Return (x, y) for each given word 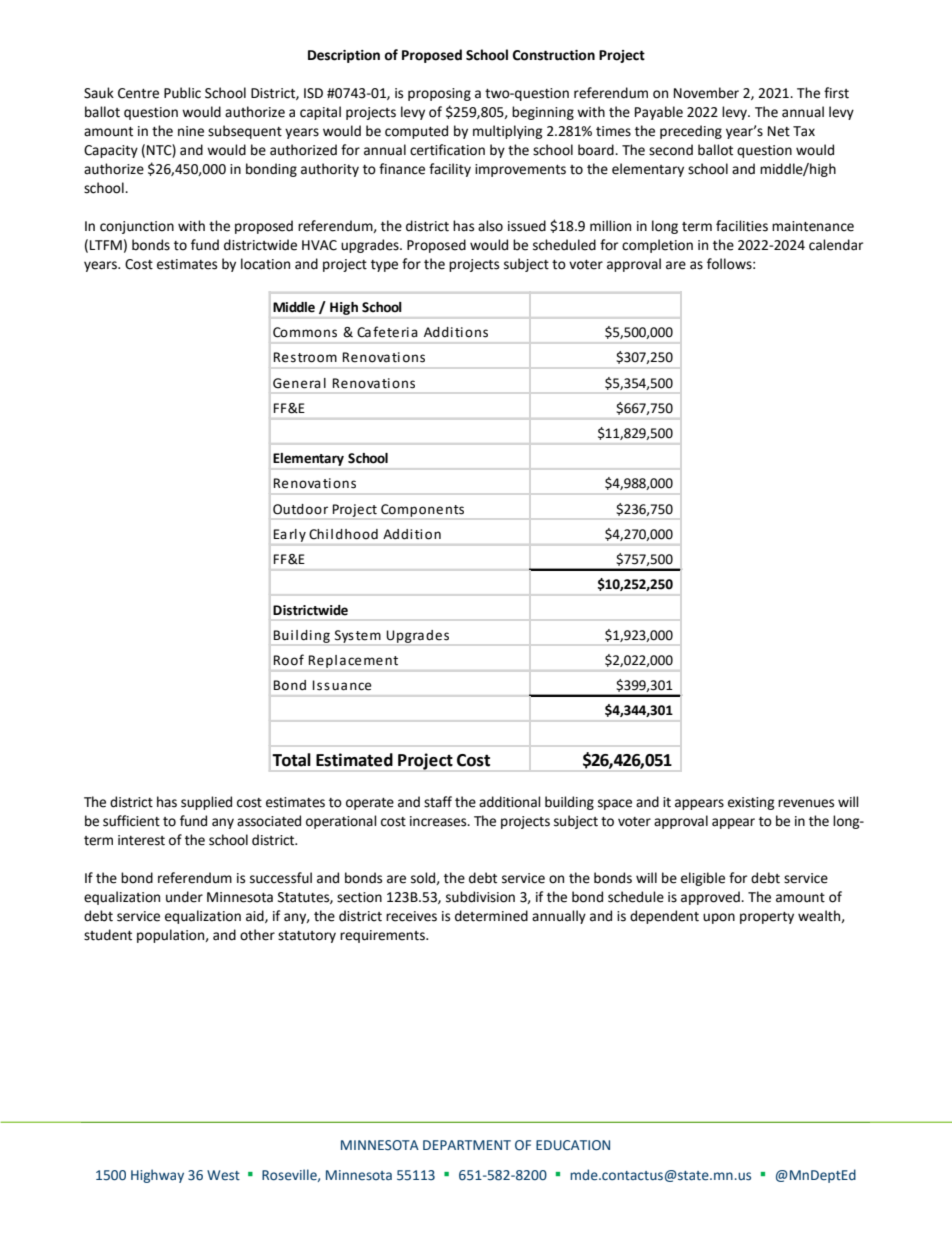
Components (422, 510)
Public (182, 93)
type (384, 266)
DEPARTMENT (467, 1145)
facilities (742, 226)
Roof (288, 660)
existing (751, 803)
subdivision (480, 897)
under (184, 897)
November (706, 93)
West (223, 1175)
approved (711, 898)
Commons (305, 332)
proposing (439, 94)
